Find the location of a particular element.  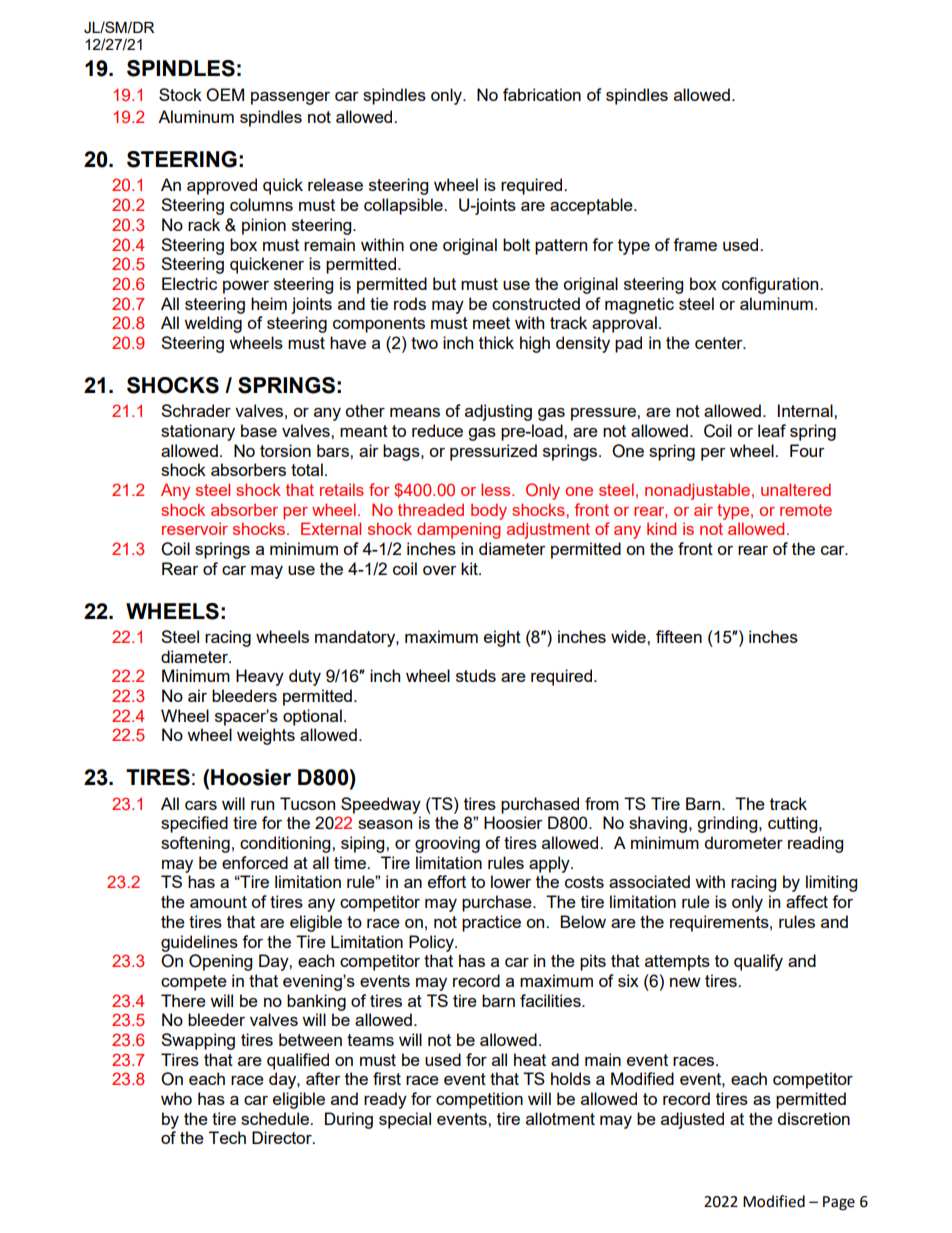

run is located at coordinates (262, 805).
